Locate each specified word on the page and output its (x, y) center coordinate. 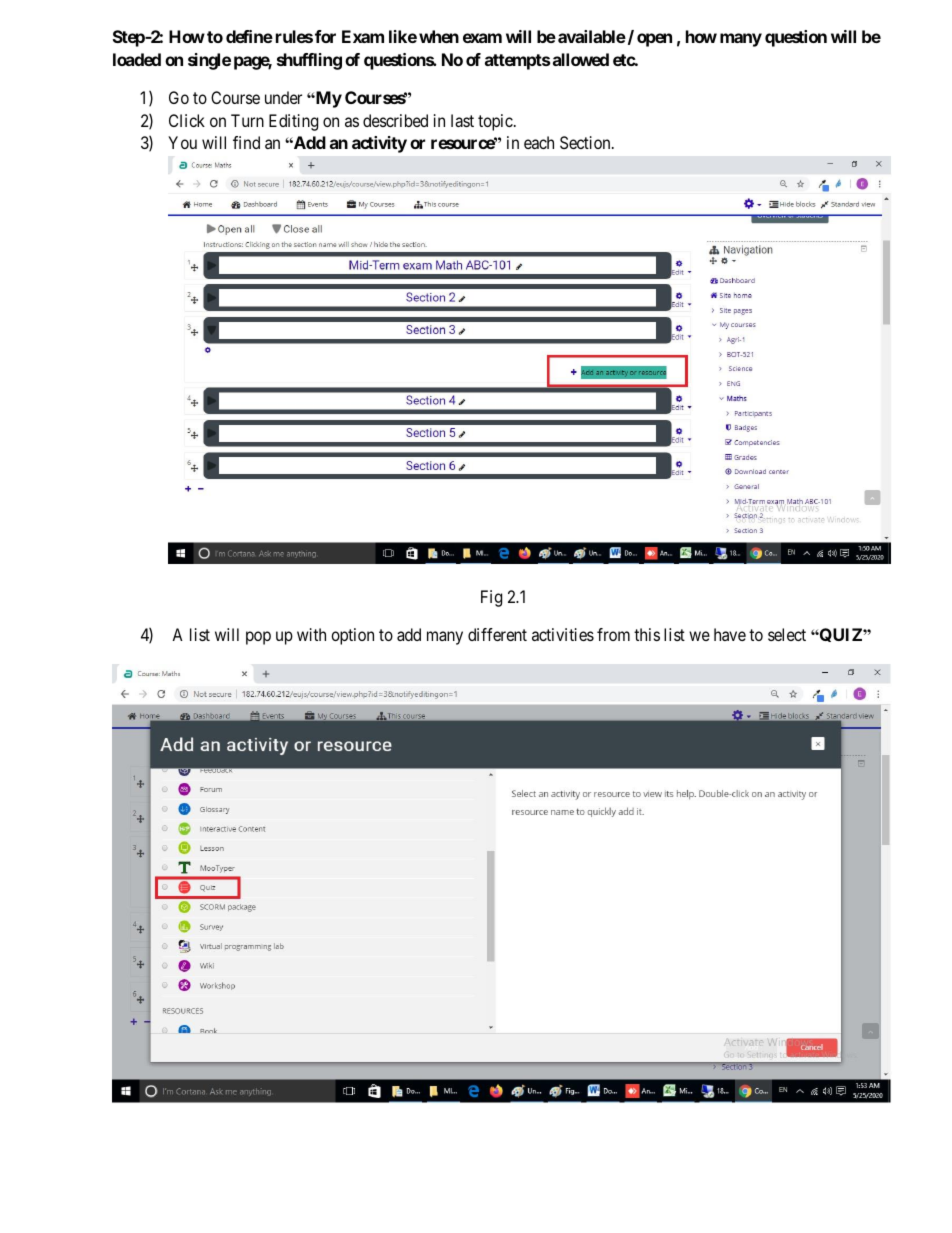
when (439, 36)
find (246, 142)
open (654, 40)
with (311, 634)
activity (379, 144)
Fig (491, 598)
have (730, 634)
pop (258, 638)
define (249, 36)
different (497, 634)
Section (586, 142)
